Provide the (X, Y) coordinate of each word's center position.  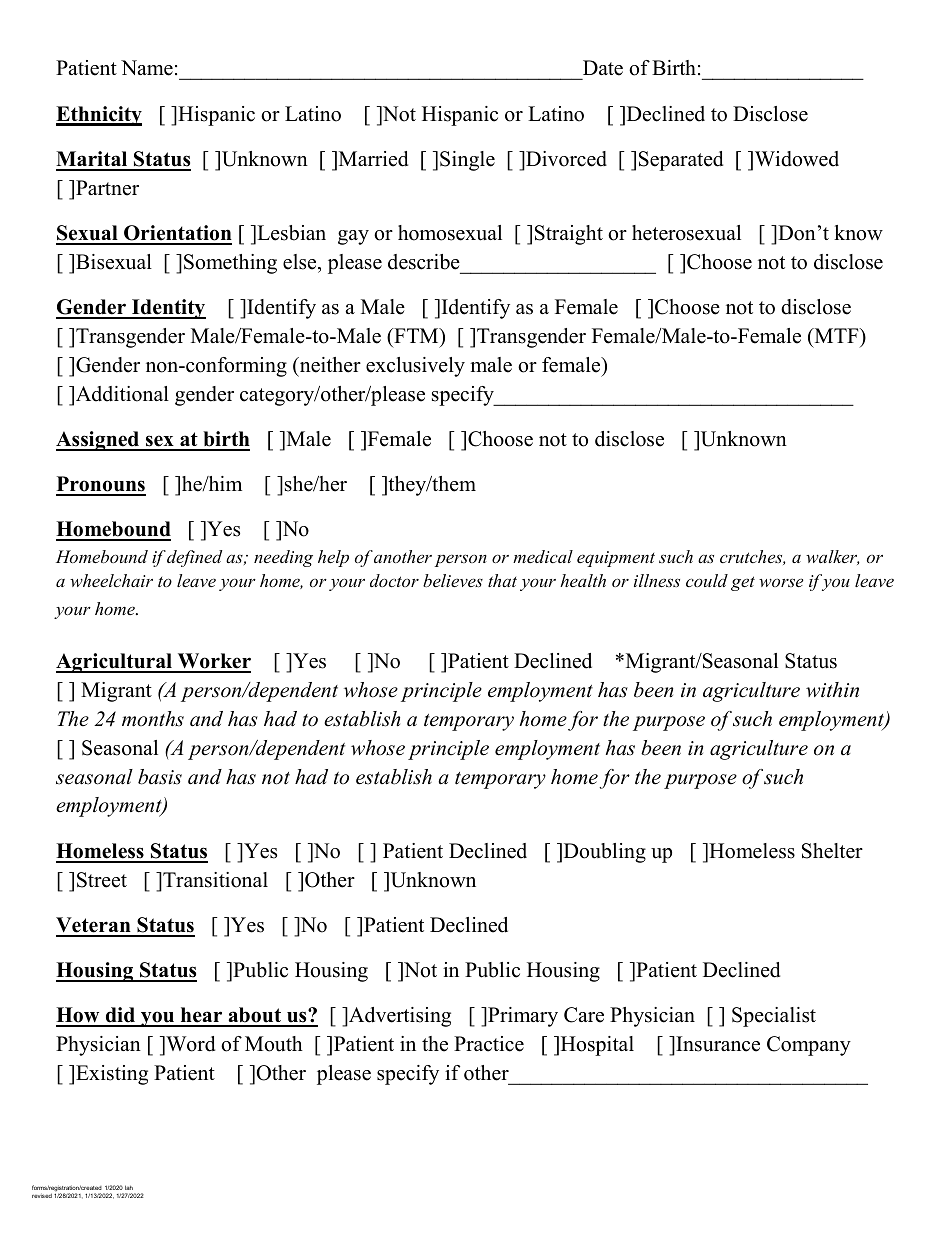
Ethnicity (99, 116)
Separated (681, 161)
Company (809, 1046)
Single (467, 161)
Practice (489, 1044)
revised (42, 1195)
